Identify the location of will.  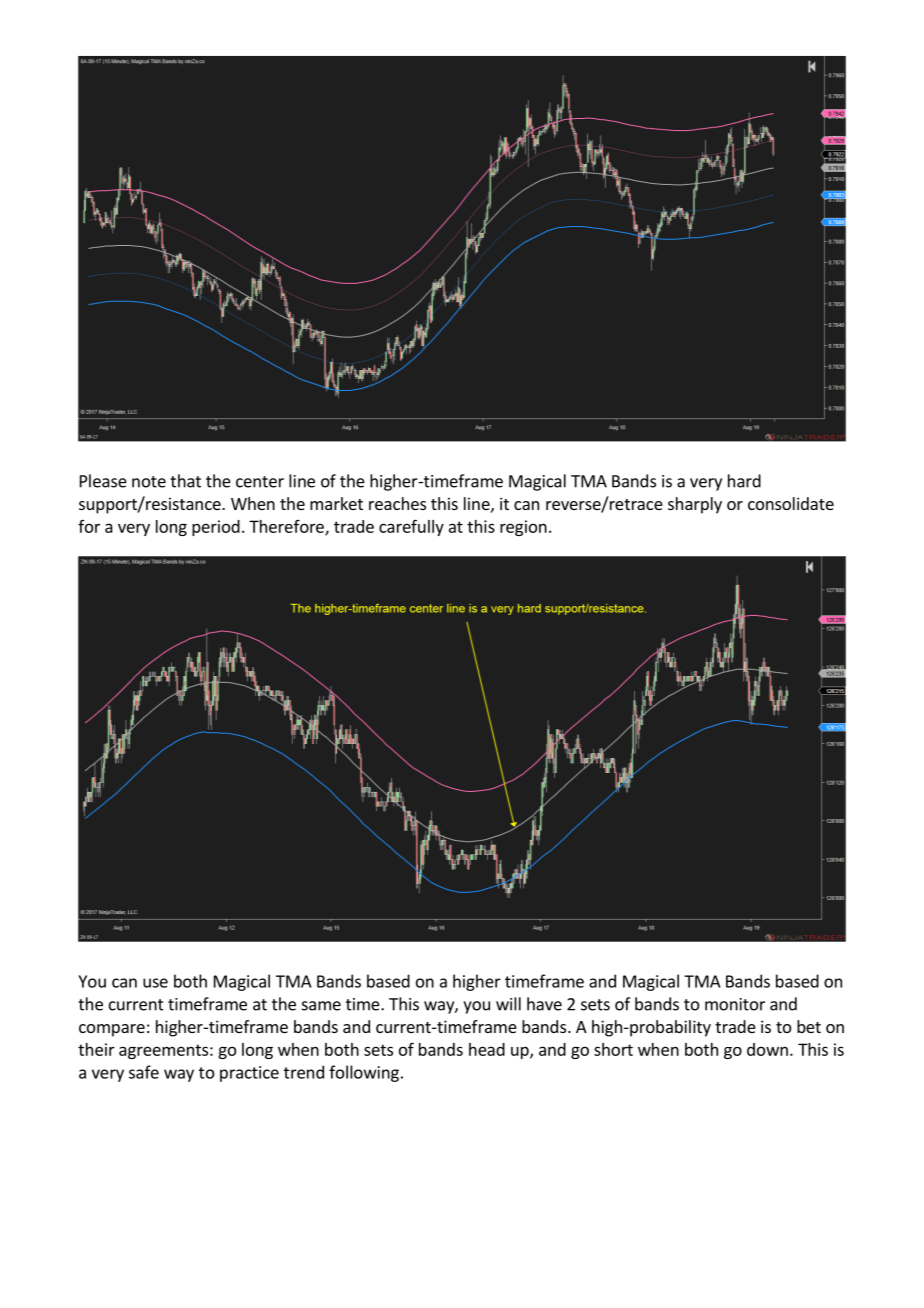
(508, 1004).
